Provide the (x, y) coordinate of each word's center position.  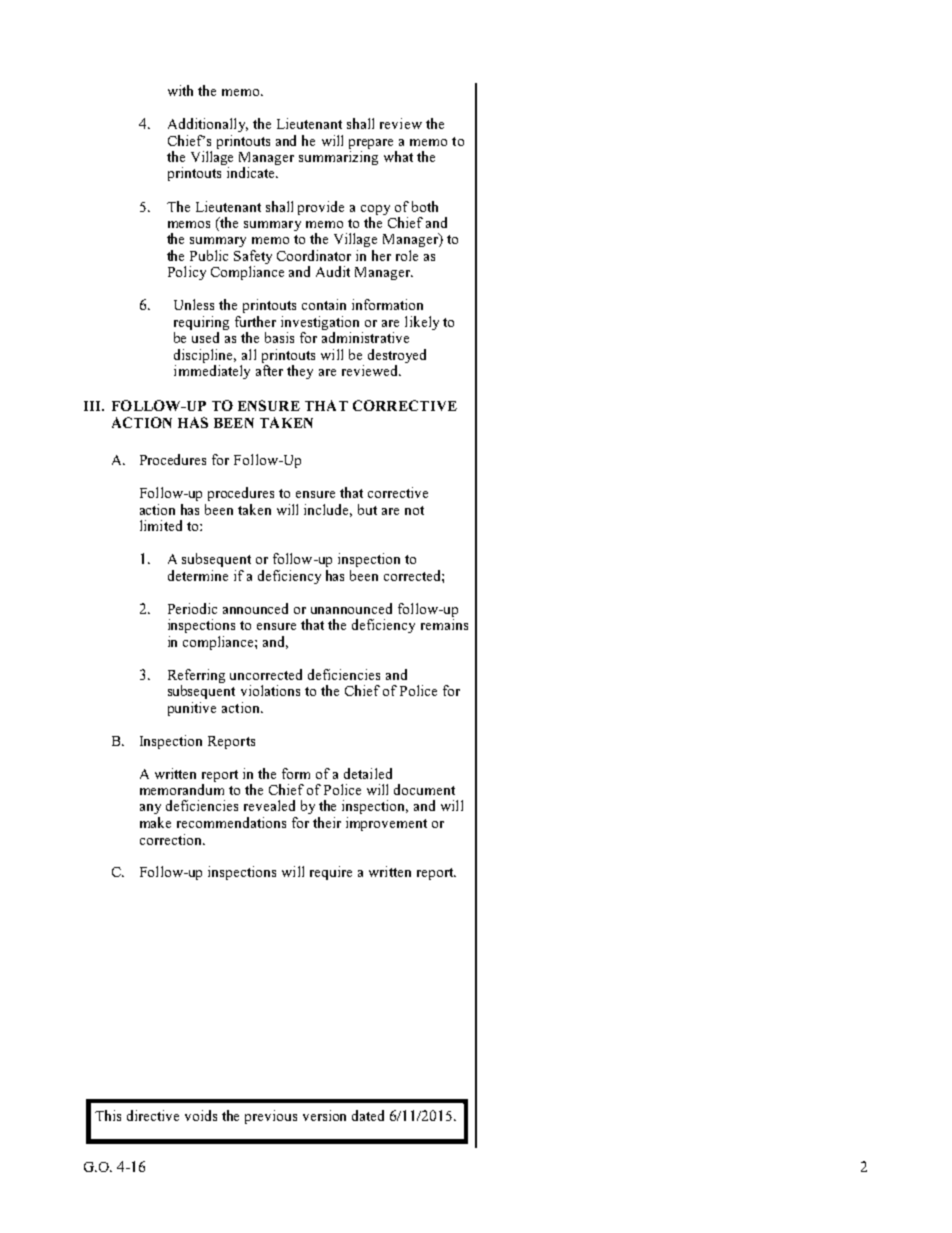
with (180, 90)
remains (444, 624)
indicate (252, 172)
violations (270, 690)
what (398, 156)
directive (153, 1115)
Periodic (192, 608)
